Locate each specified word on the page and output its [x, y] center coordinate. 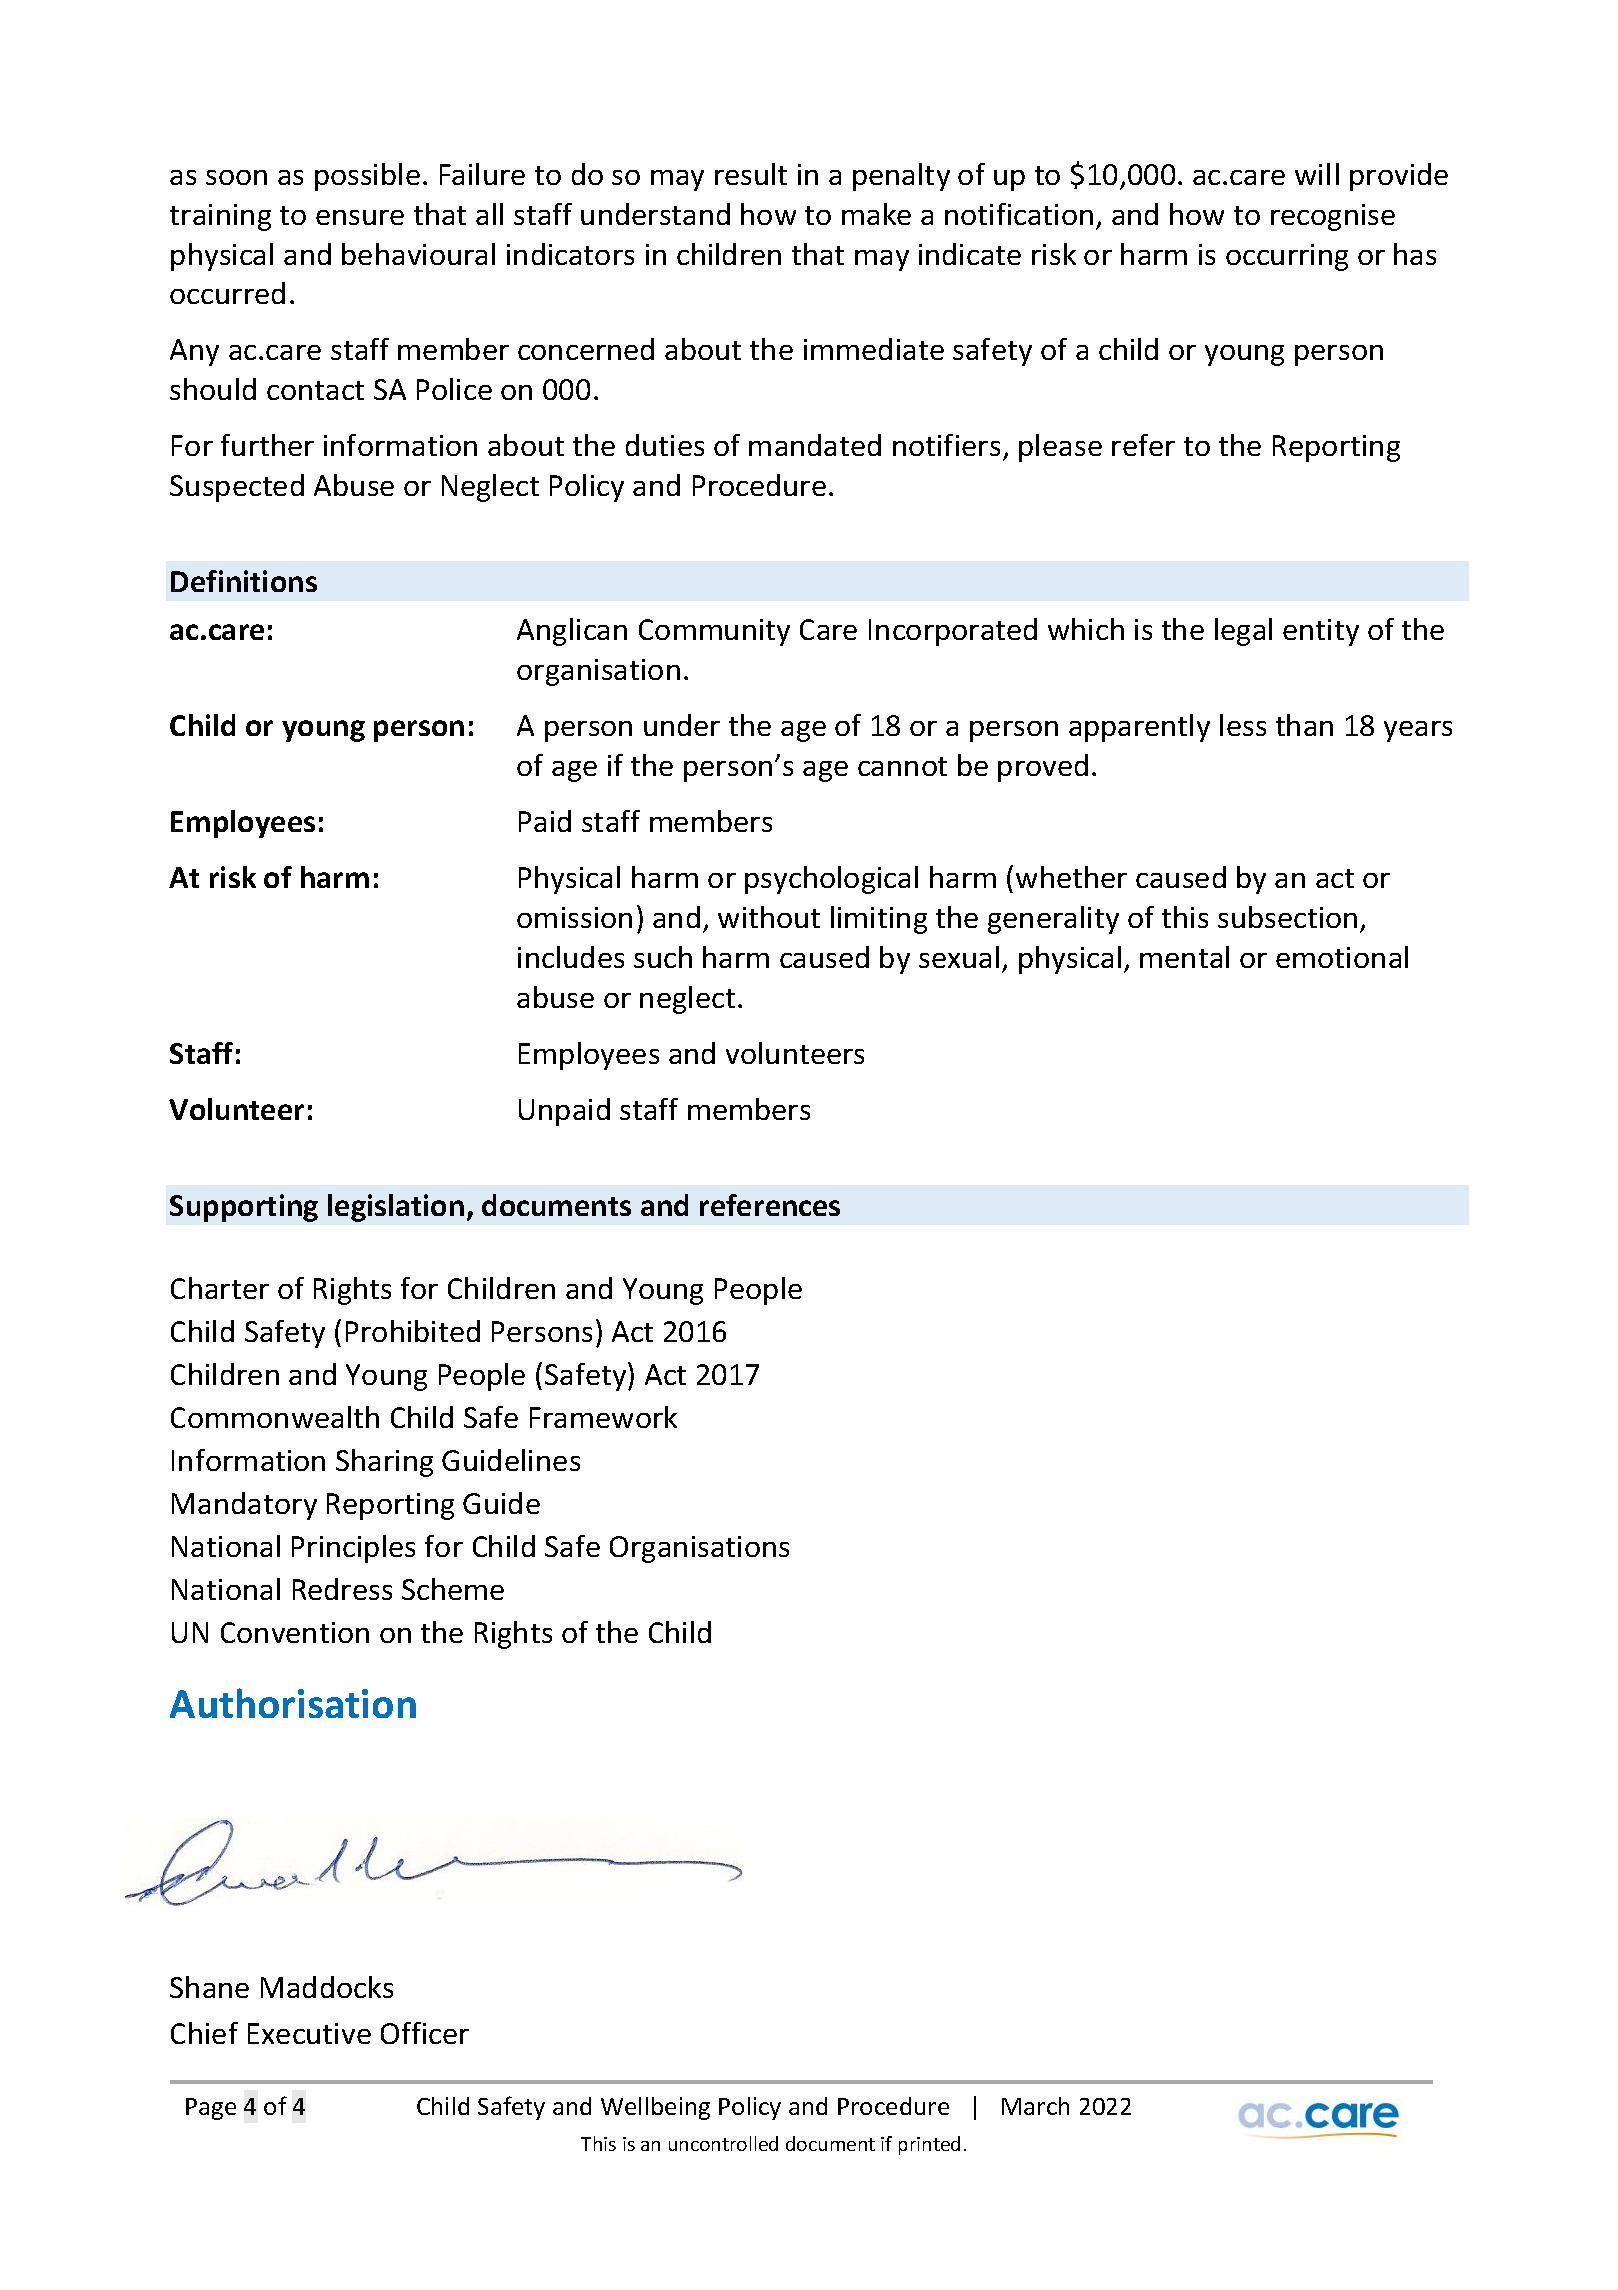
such [663, 957]
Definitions [244, 581]
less [1243, 725]
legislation [396, 1208]
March [1035, 2106]
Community [714, 632]
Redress [342, 1589]
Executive [309, 2033]
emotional [1342, 957]
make [876, 214]
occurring [1287, 257]
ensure [360, 217]
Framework [603, 1417]
